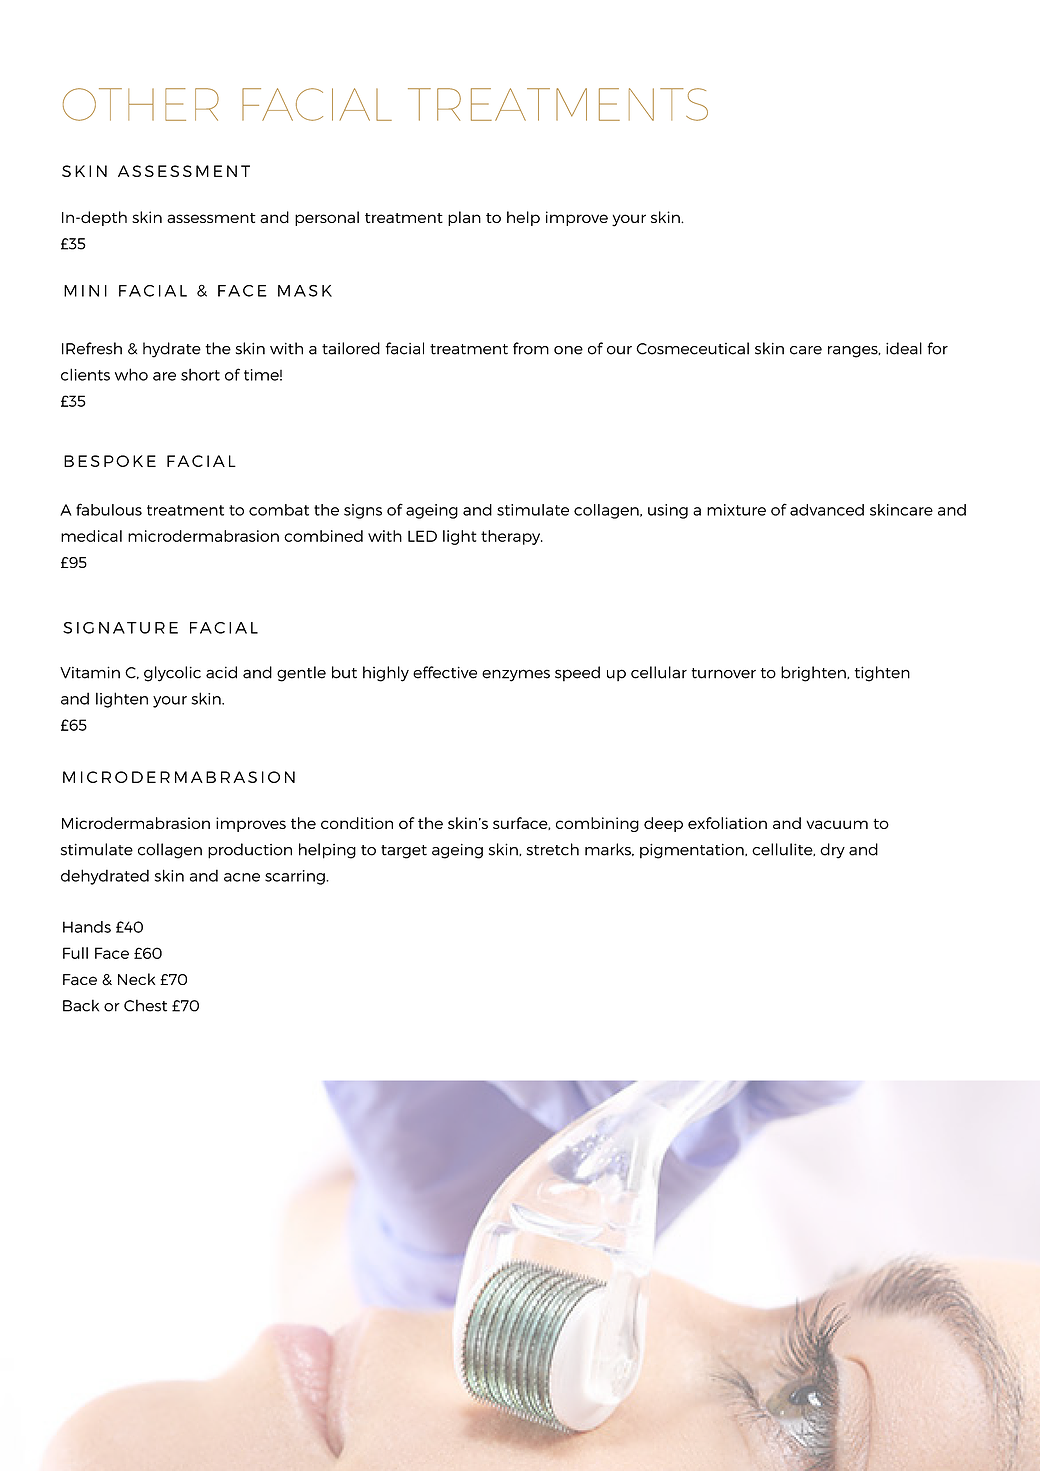 This image has height=1471, width=1040. I want to click on medical, so click(91, 536).
